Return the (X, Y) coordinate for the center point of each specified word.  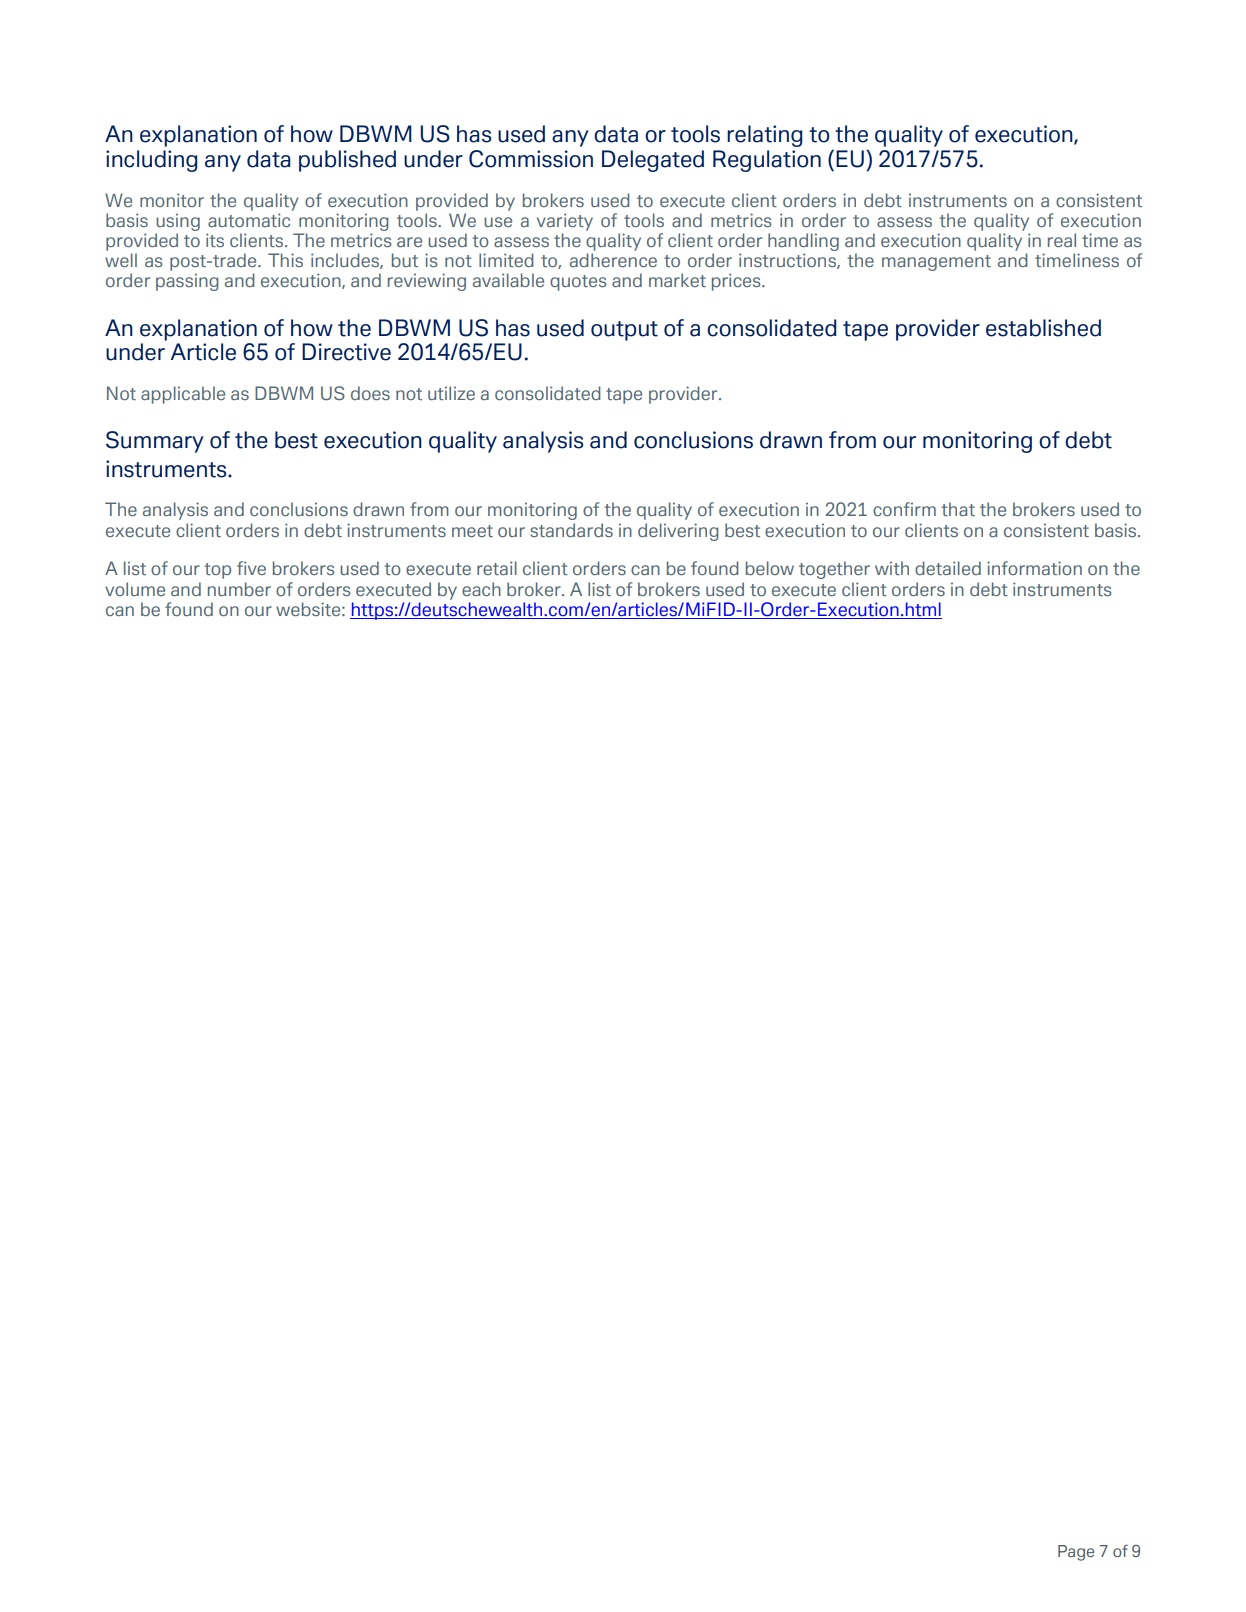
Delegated (653, 161)
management (936, 263)
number (239, 589)
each (481, 589)
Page (1076, 1553)
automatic (249, 220)
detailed (948, 568)
